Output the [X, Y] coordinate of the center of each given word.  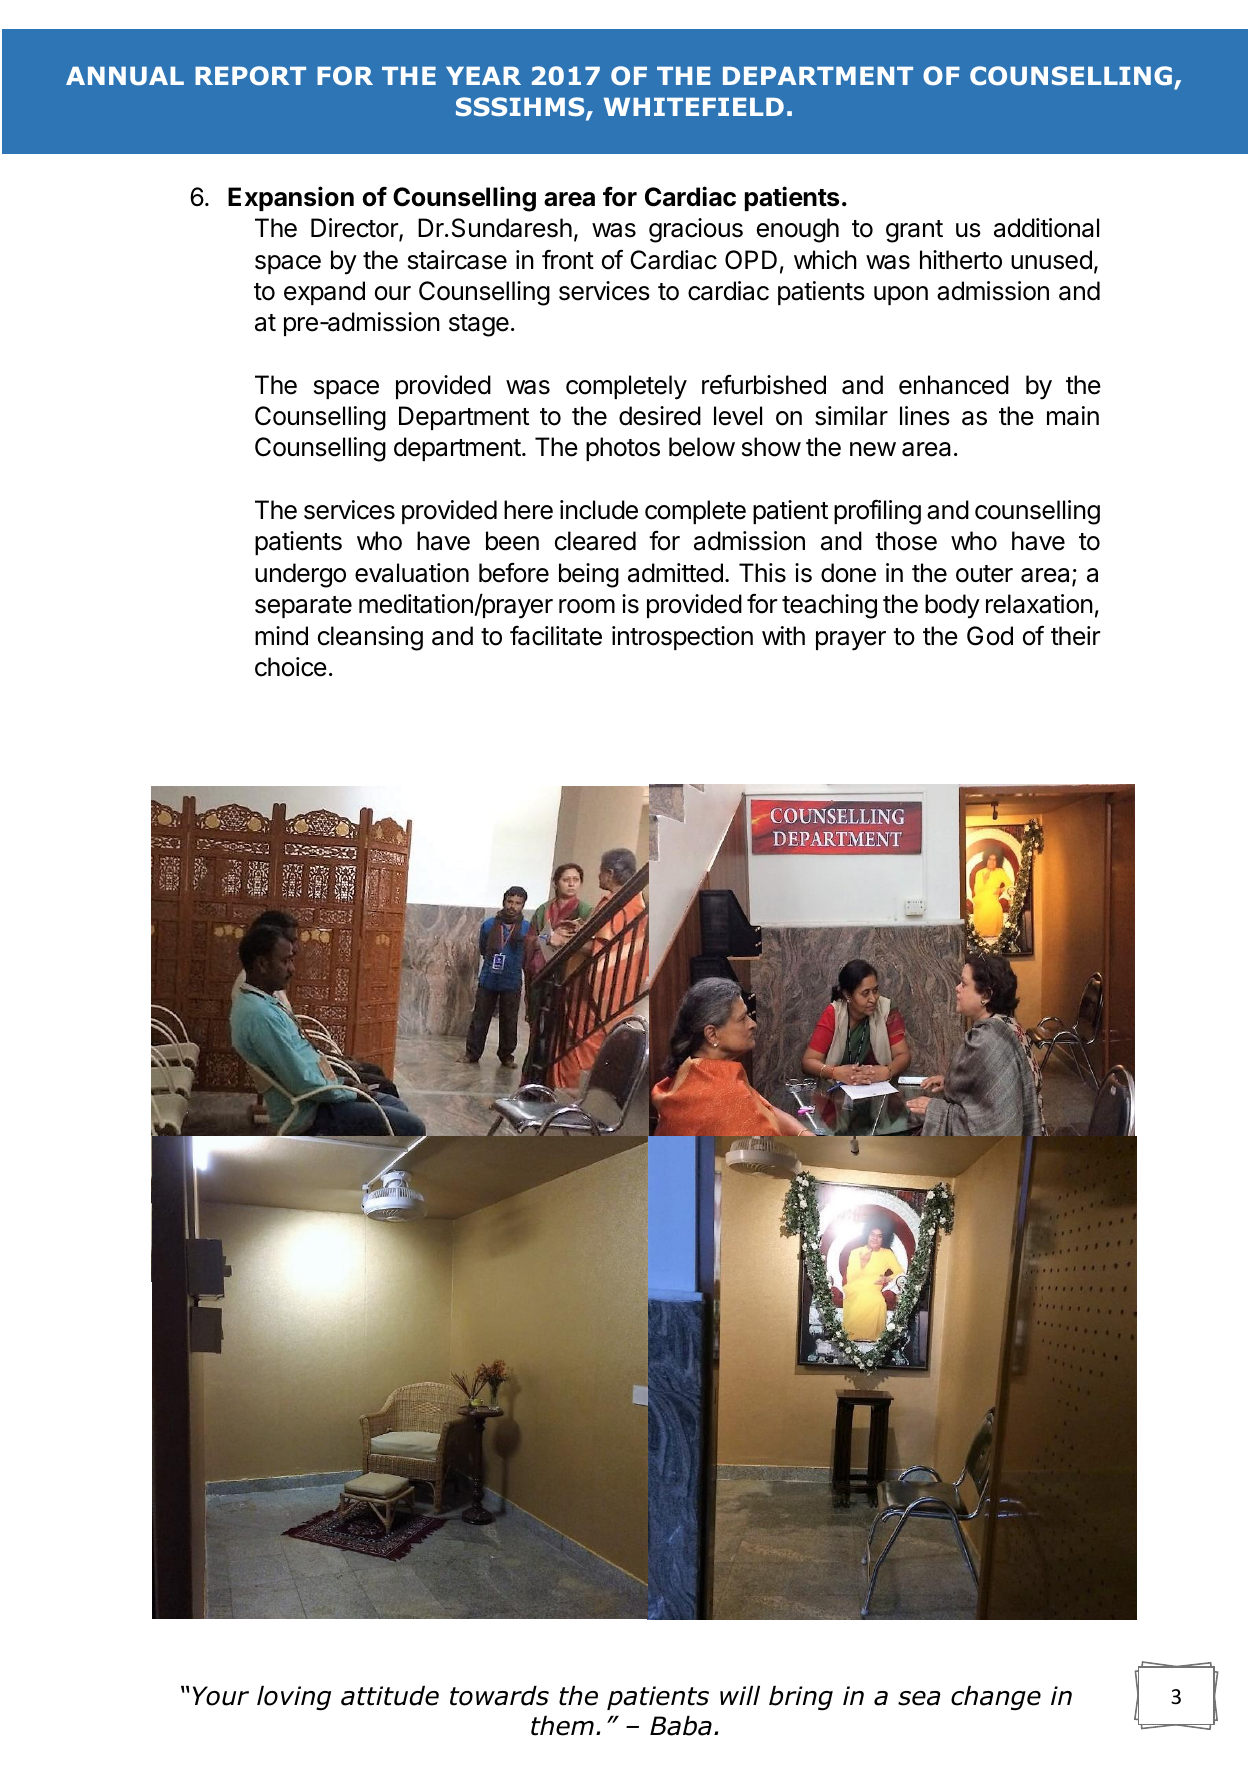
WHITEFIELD [694, 107]
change [996, 1698]
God [990, 636]
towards [499, 1696]
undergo [300, 575]
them [562, 1726]
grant [914, 231]
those [906, 541]
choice [291, 667]
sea [919, 1698]
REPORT [250, 75]
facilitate [556, 636]
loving [294, 1698]
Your [221, 1696]
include [599, 510]
